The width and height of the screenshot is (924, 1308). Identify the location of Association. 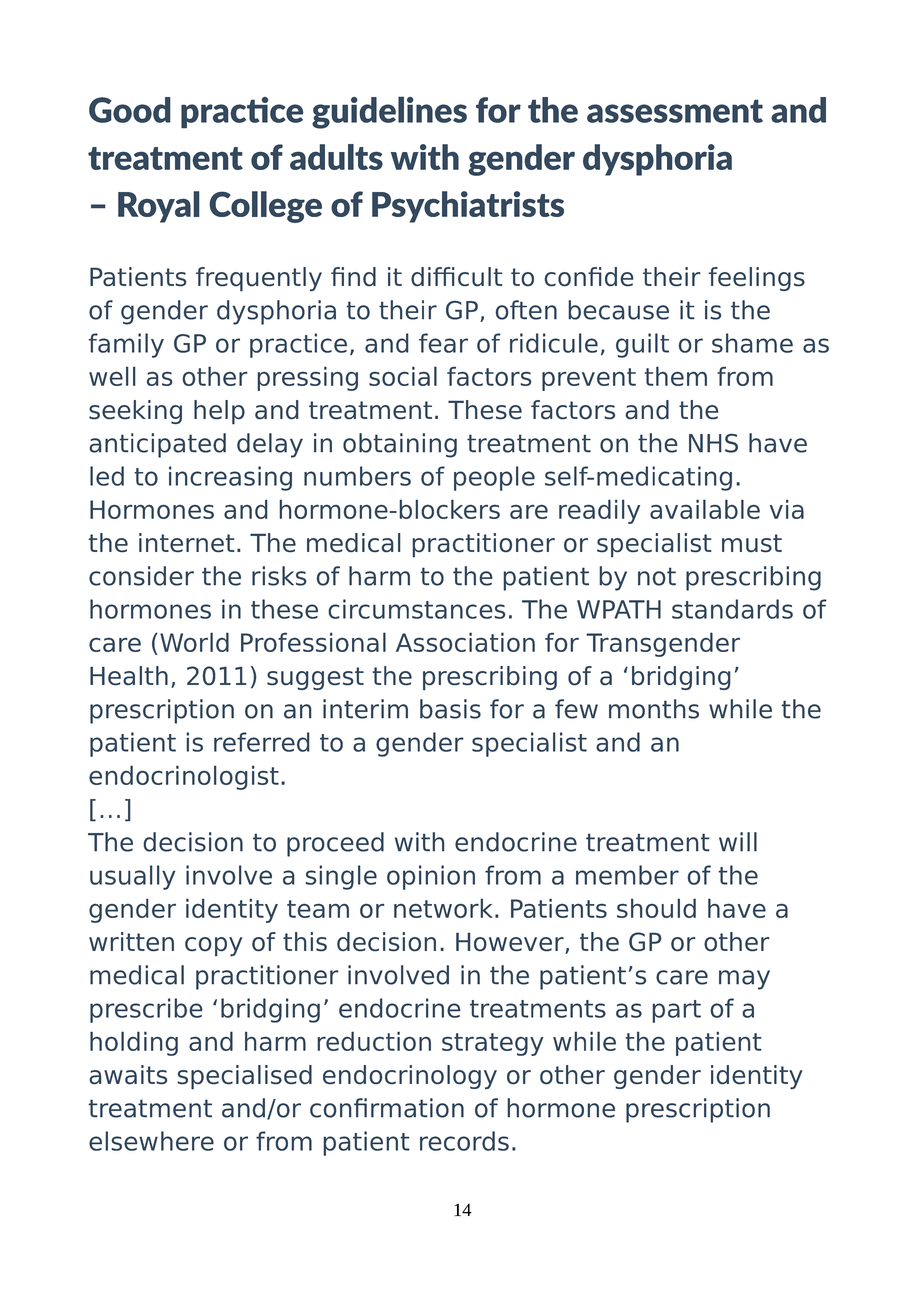
(465, 642).
